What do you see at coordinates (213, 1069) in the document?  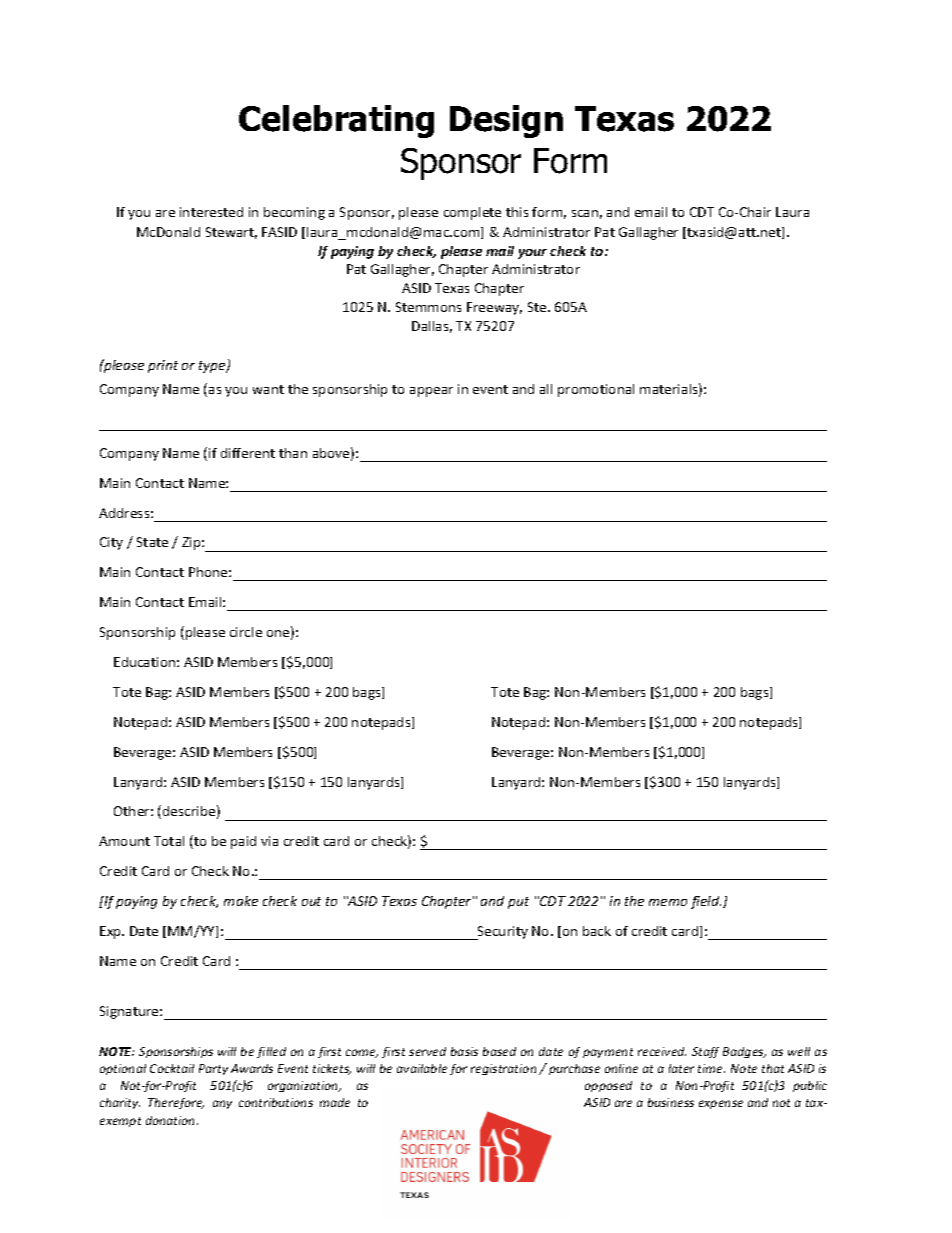 I see `Party` at bounding box center [213, 1069].
